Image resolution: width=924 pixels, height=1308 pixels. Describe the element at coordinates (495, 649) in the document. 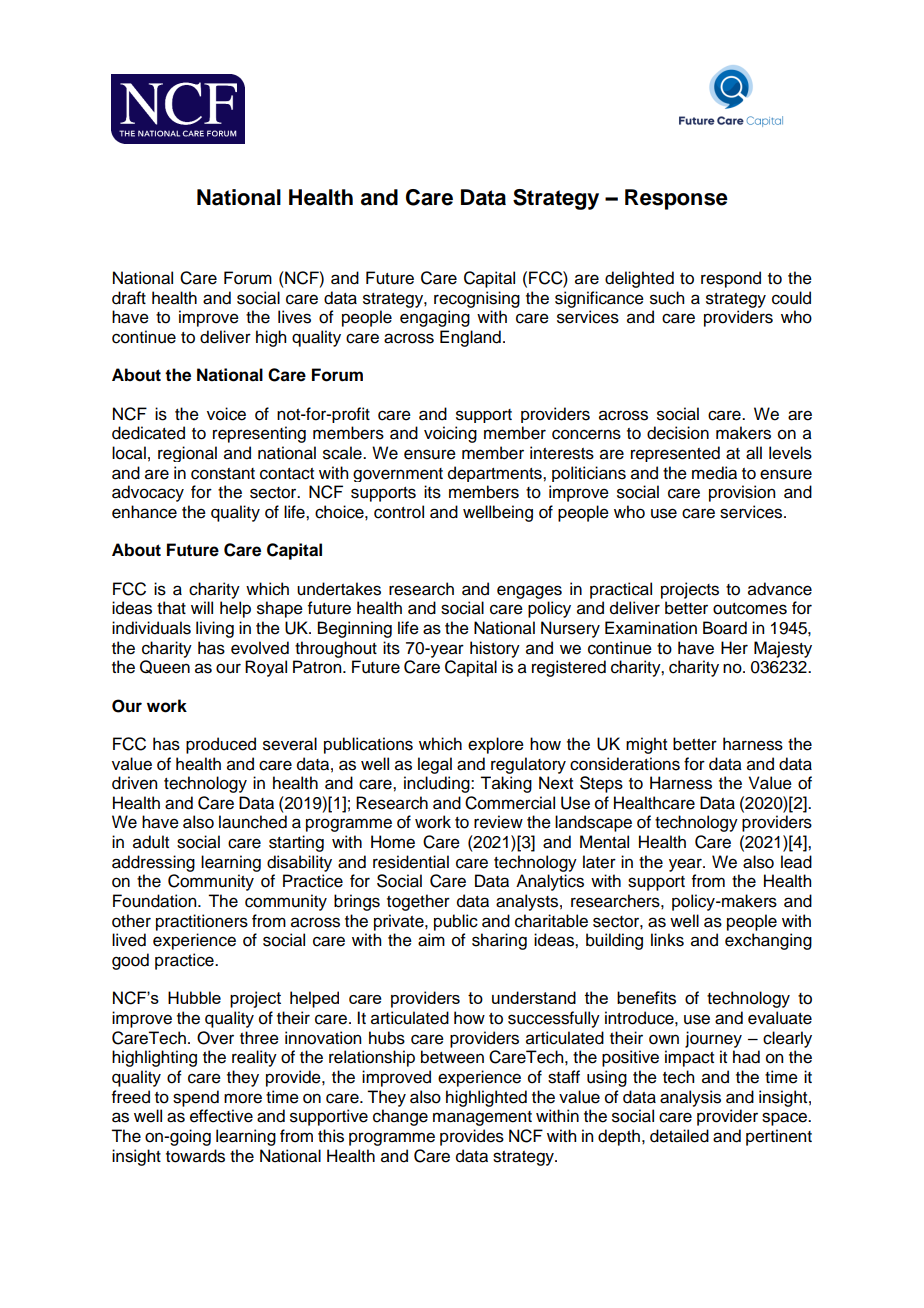

I see `history` at that location.
